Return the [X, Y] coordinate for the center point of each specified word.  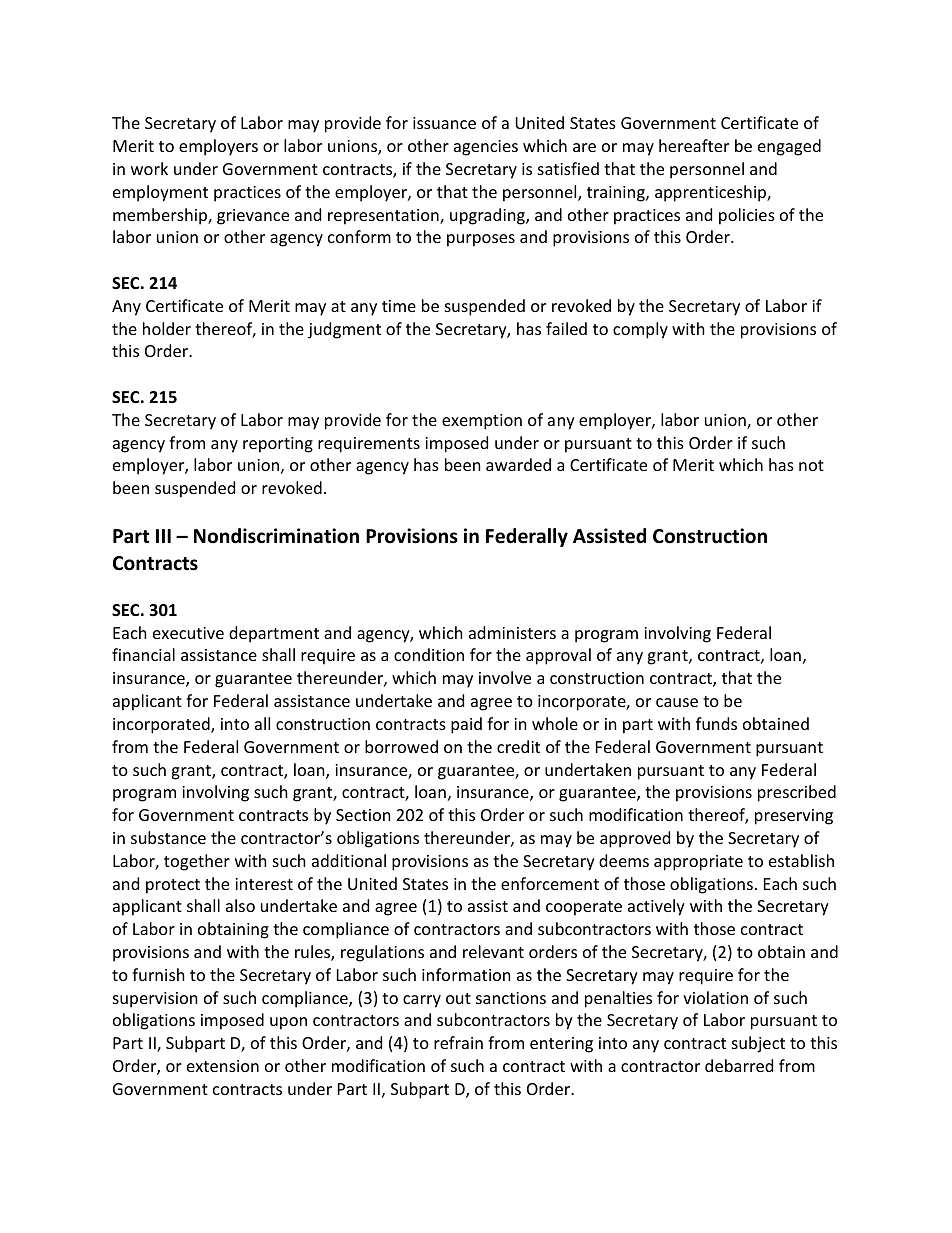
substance [168, 837]
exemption [482, 422]
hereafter [694, 145]
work [149, 168]
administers [512, 632]
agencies [486, 148]
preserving [794, 817]
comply [640, 330]
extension [223, 1066]
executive [188, 633]
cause [677, 702]
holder [167, 328]
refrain [458, 1042]
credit [518, 746]
